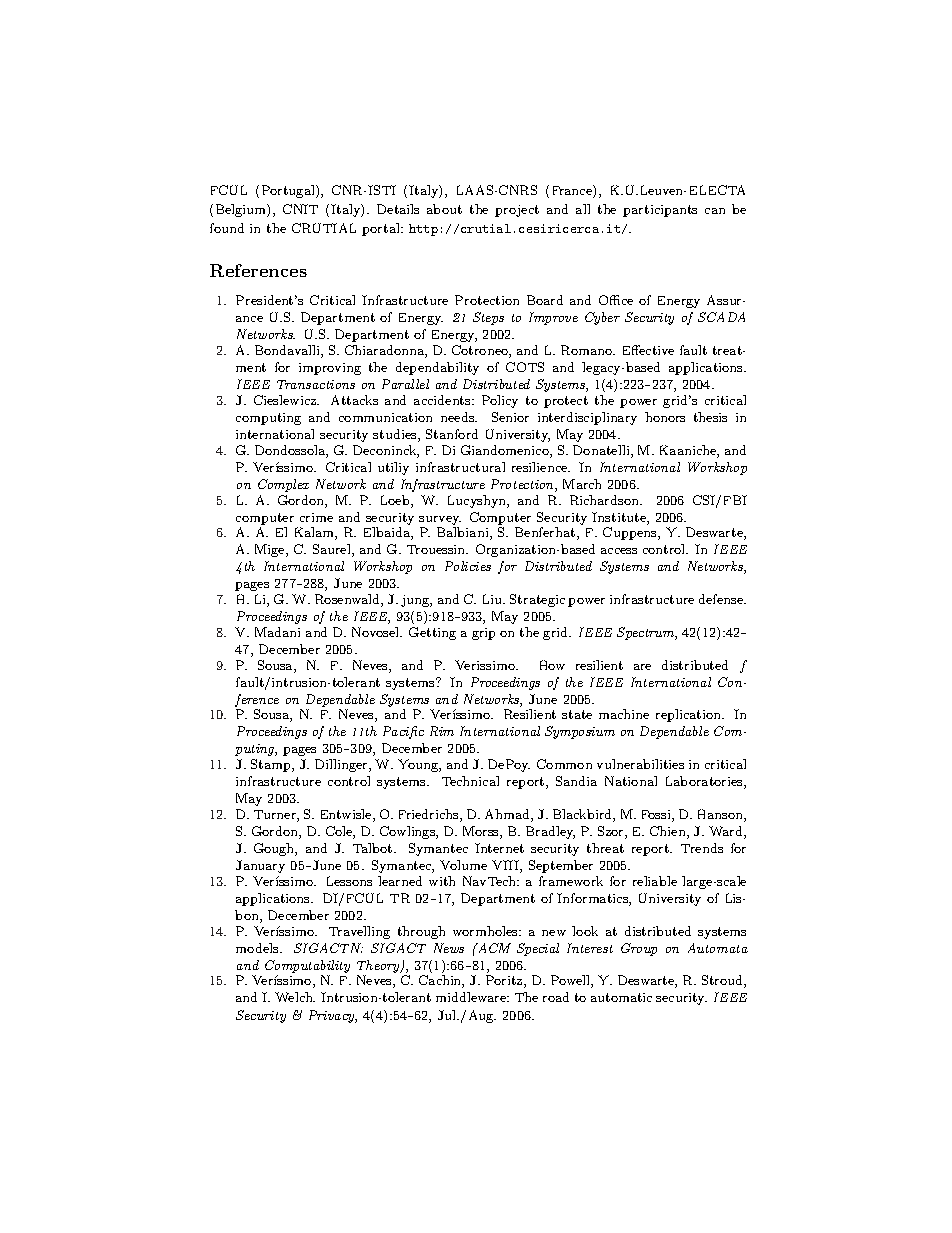  Describe the element at coordinates (316, 517) in the page. I see `crime` at that location.
